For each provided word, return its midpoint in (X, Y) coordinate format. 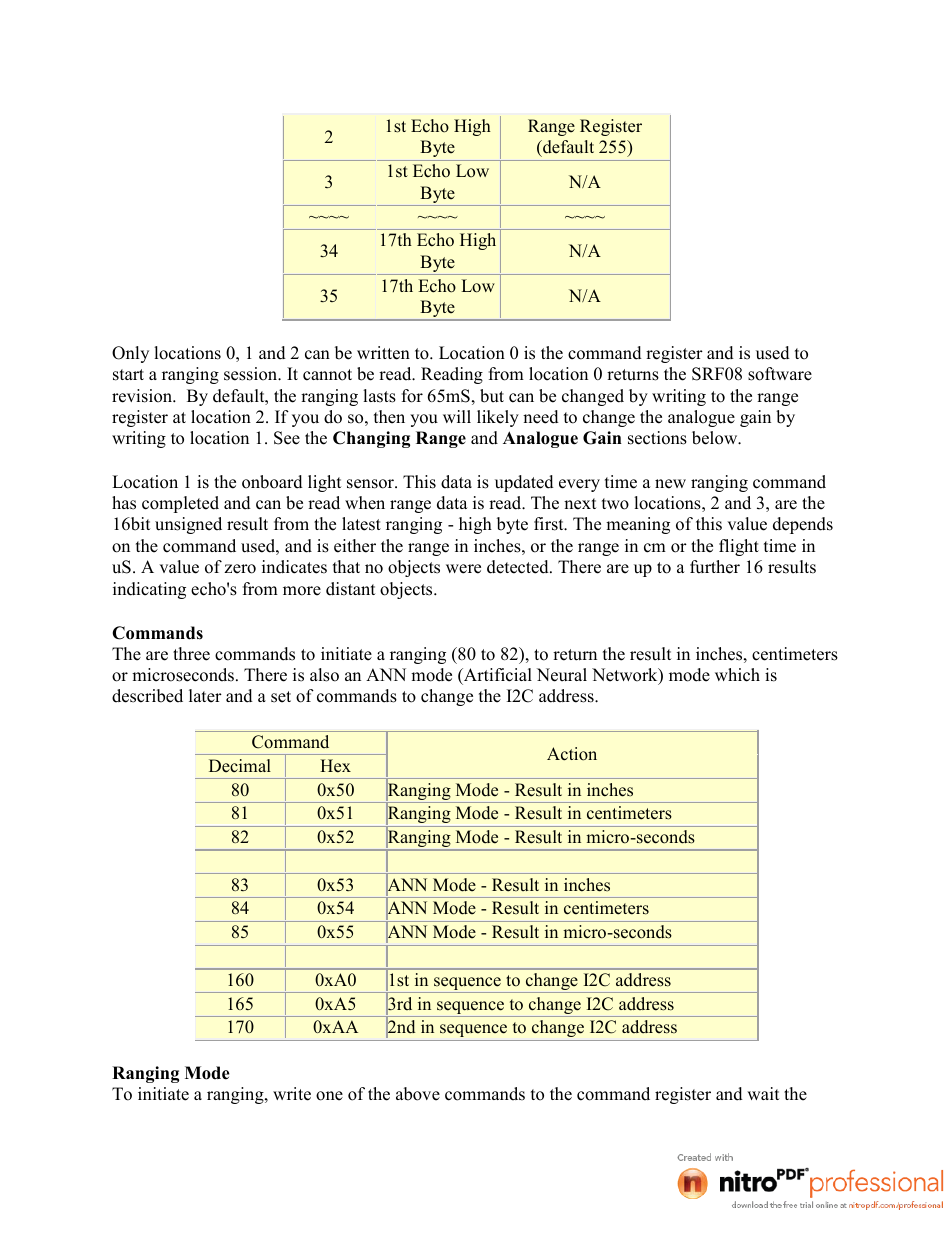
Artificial (497, 675)
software (780, 374)
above (418, 1094)
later (205, 696)
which (737, 675)
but (492, 396)
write (292, 1094)
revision (143, 396)
